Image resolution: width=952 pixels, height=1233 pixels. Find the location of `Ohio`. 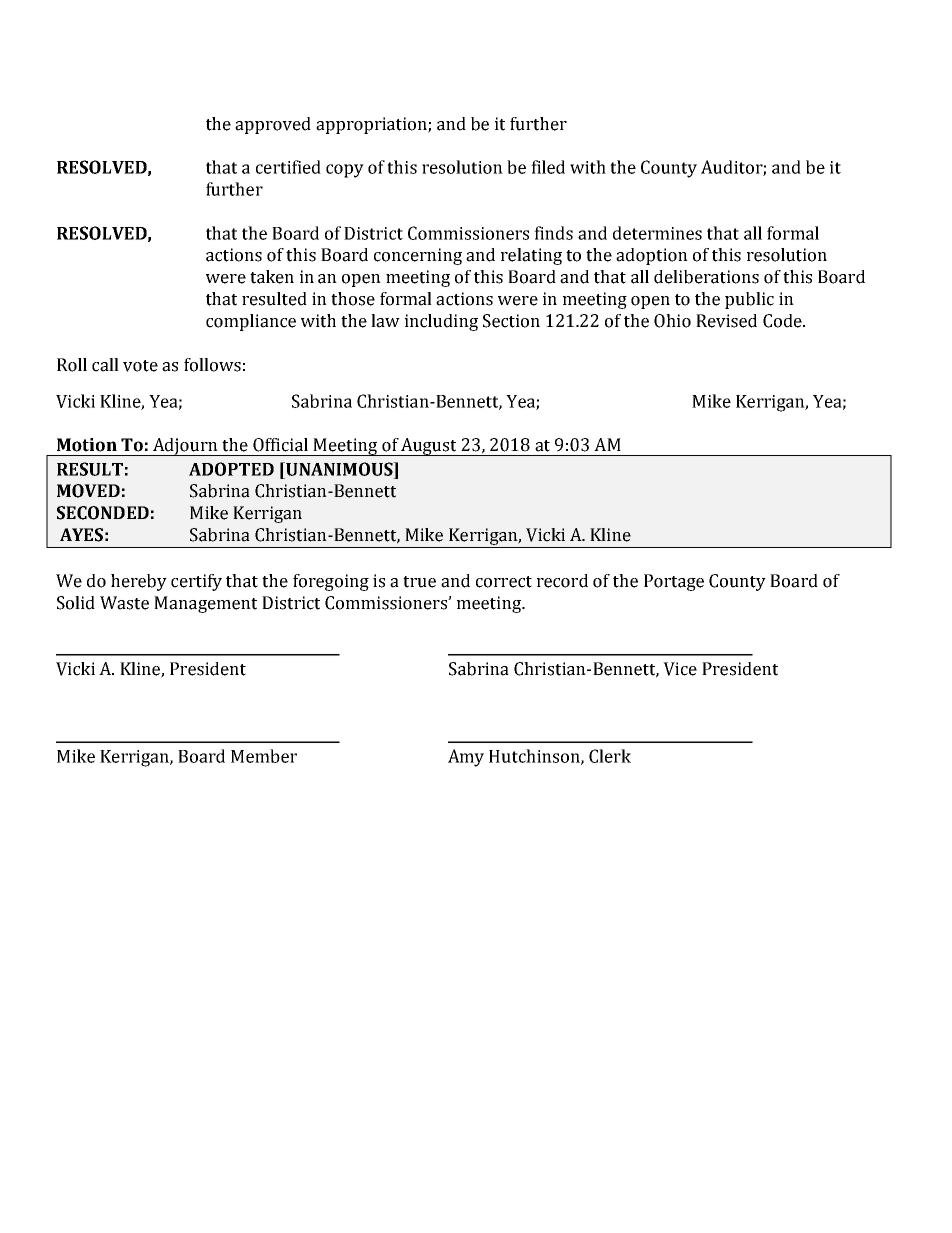

Ohio is located at coordinates (672, 321).
